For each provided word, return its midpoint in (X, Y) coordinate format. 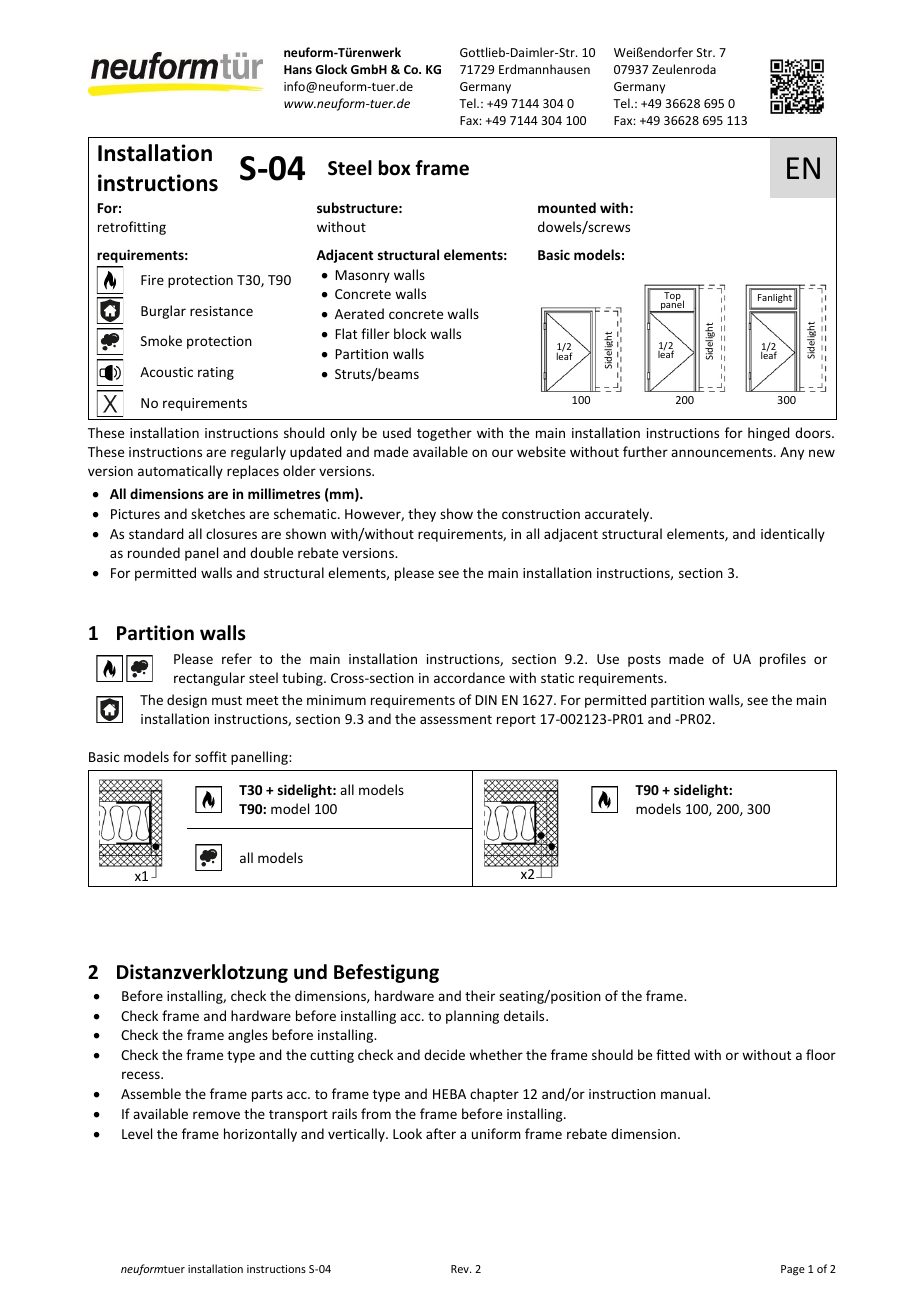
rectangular (209, 679)
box (395, 168)
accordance (469, 677)
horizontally (260, 1135)
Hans (298, 69)
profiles (783, 660)
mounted (567, 207)
